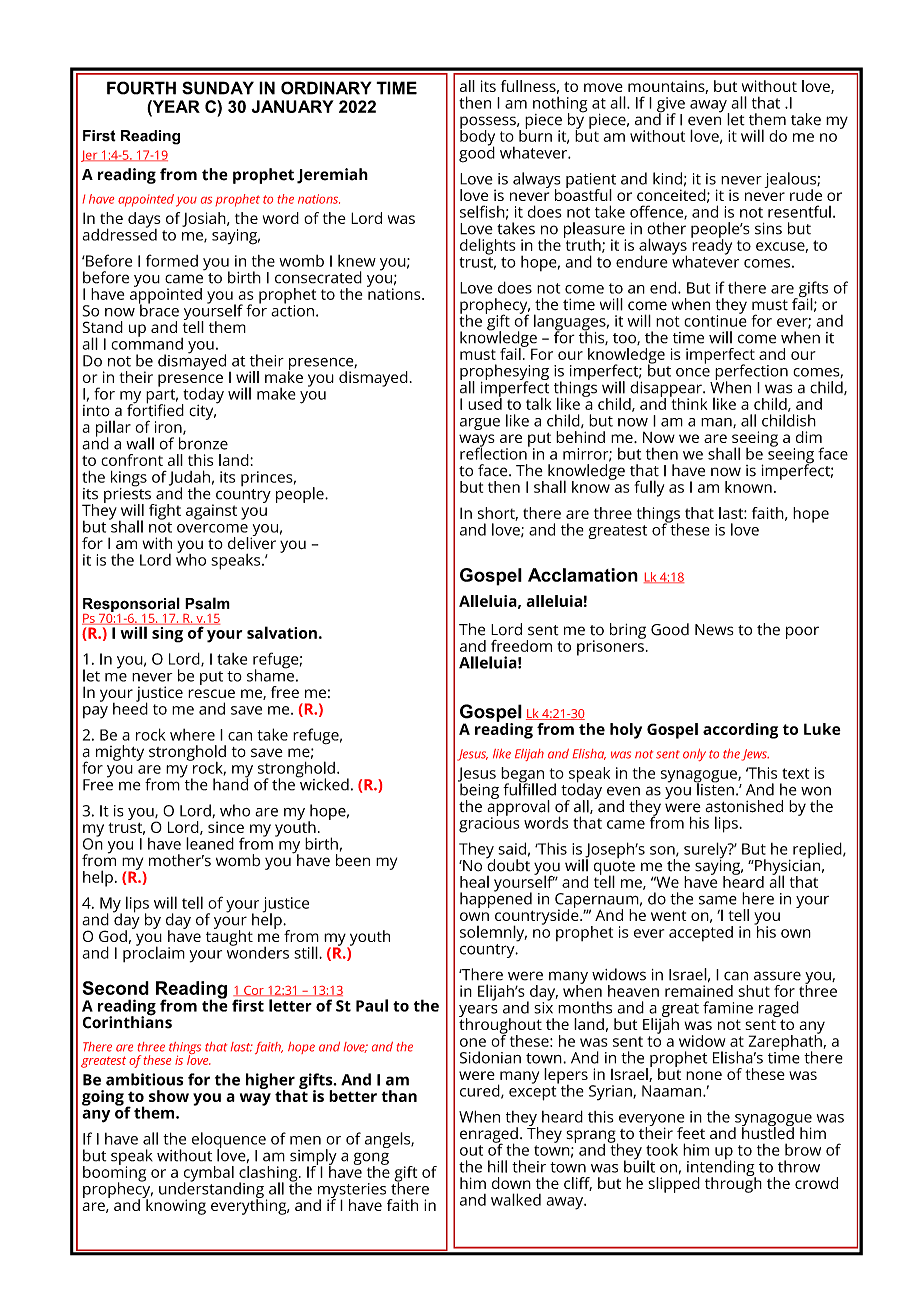 The image size is (924, 1308). I want to click on give, so click(671, 106).
